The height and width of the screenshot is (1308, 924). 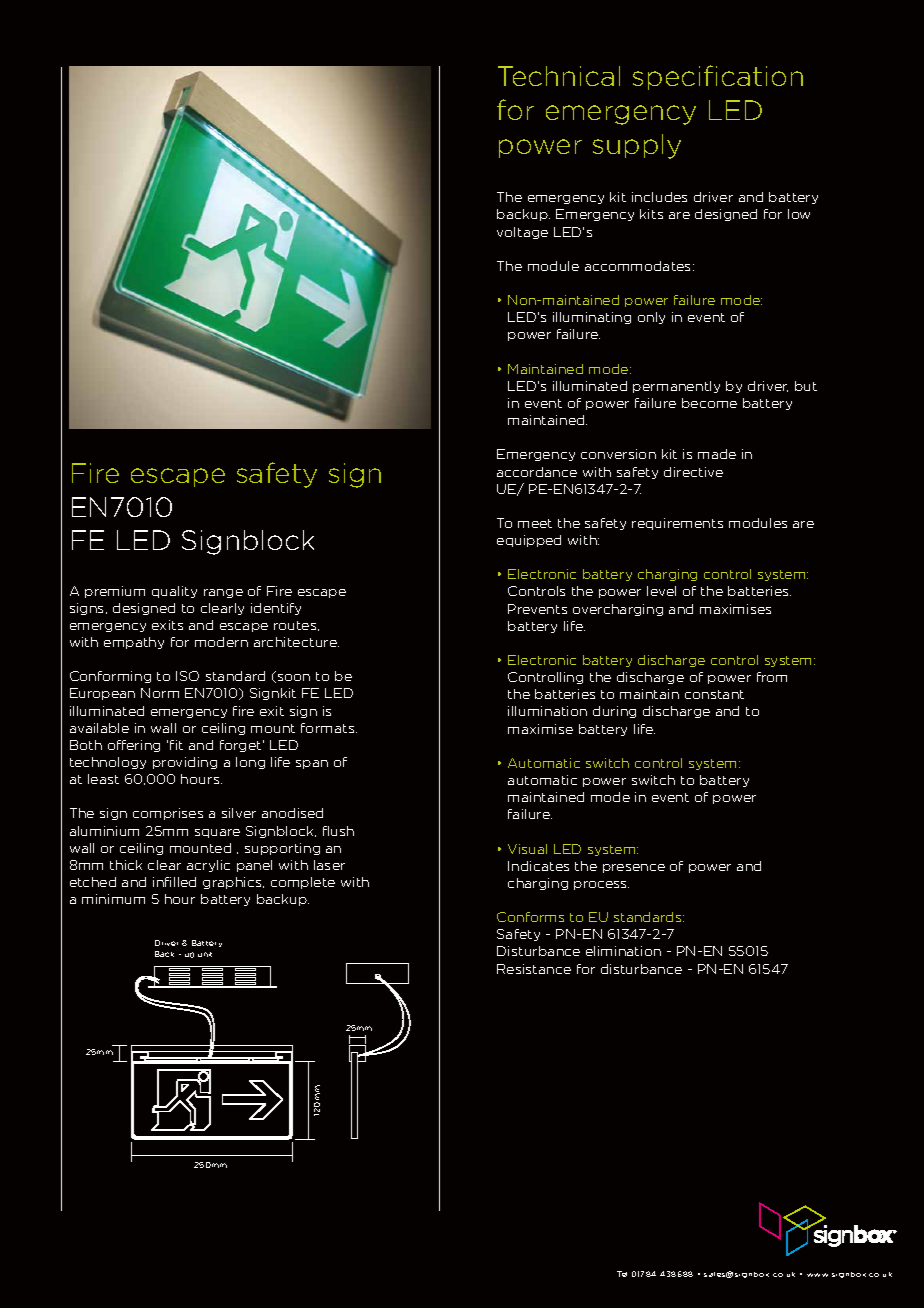 I want to click on Resistance, so click(x=534, y=969).
